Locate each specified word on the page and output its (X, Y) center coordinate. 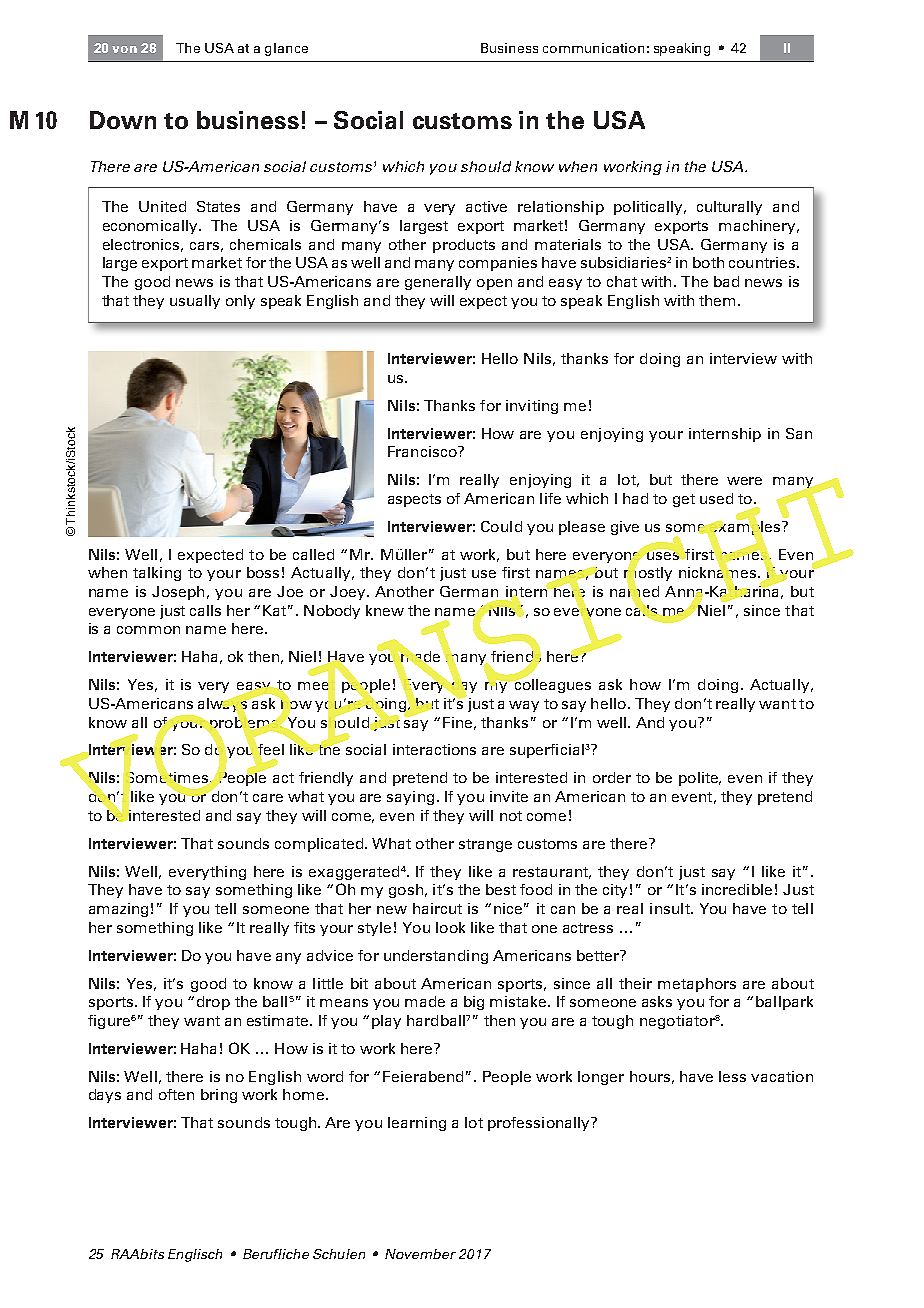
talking (157, 574)
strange (485, 845)
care (268, 798)
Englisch (195, 1255)
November (420, 1254)
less (732, 1076)
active (486, 206)
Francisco (423, 451)
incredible (737, 889)
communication (593, 48)
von (124, 49)
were (744, 481)
